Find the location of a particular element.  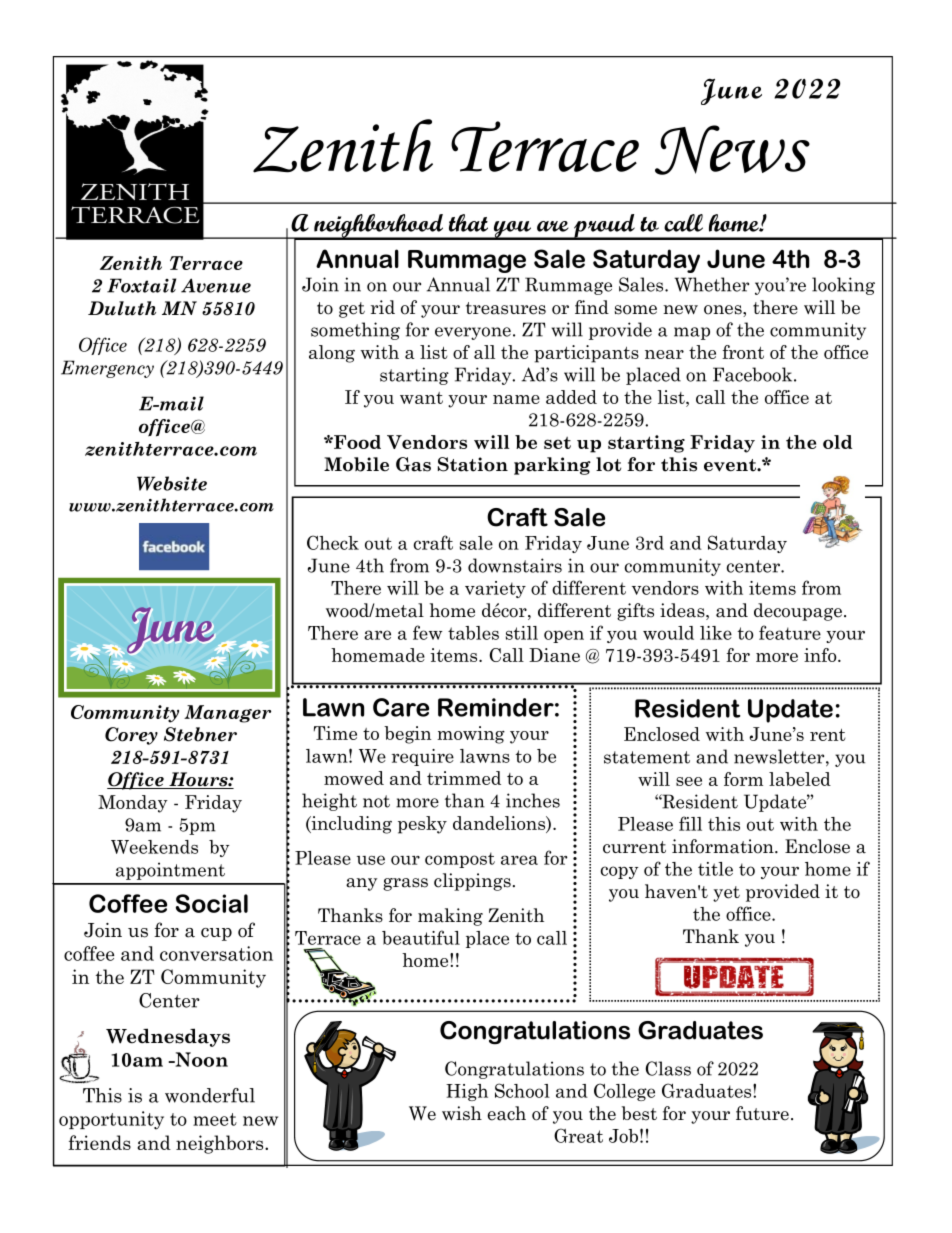

Whether is located at coordinates (711, 284).
